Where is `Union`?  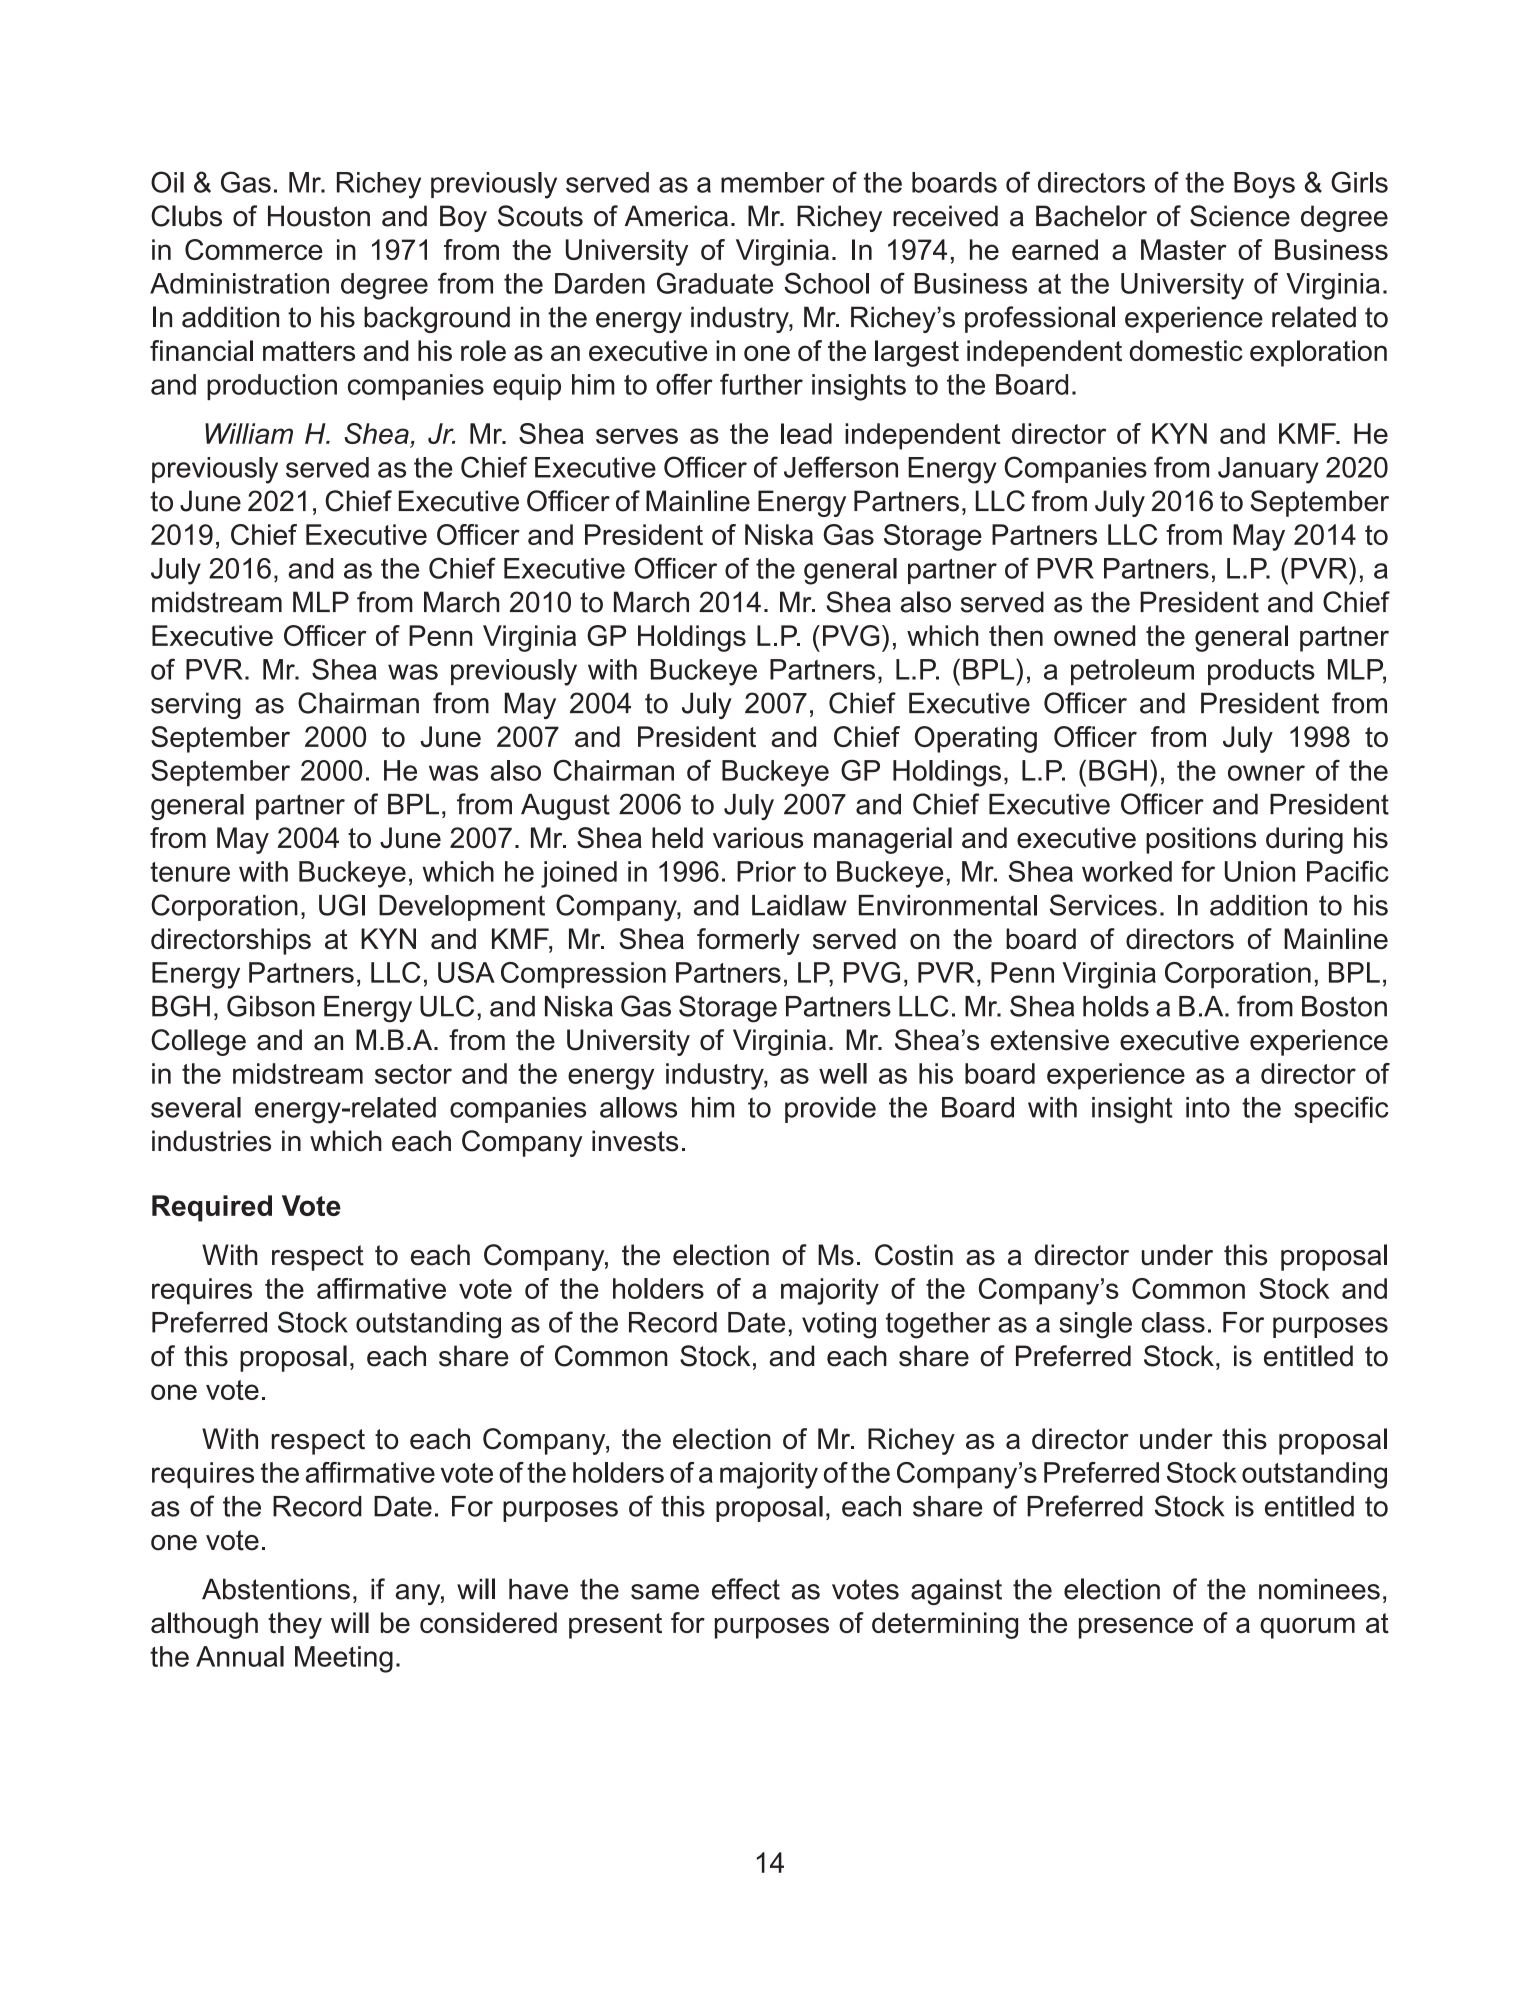 Union is located at coordinates (1260, 871).
